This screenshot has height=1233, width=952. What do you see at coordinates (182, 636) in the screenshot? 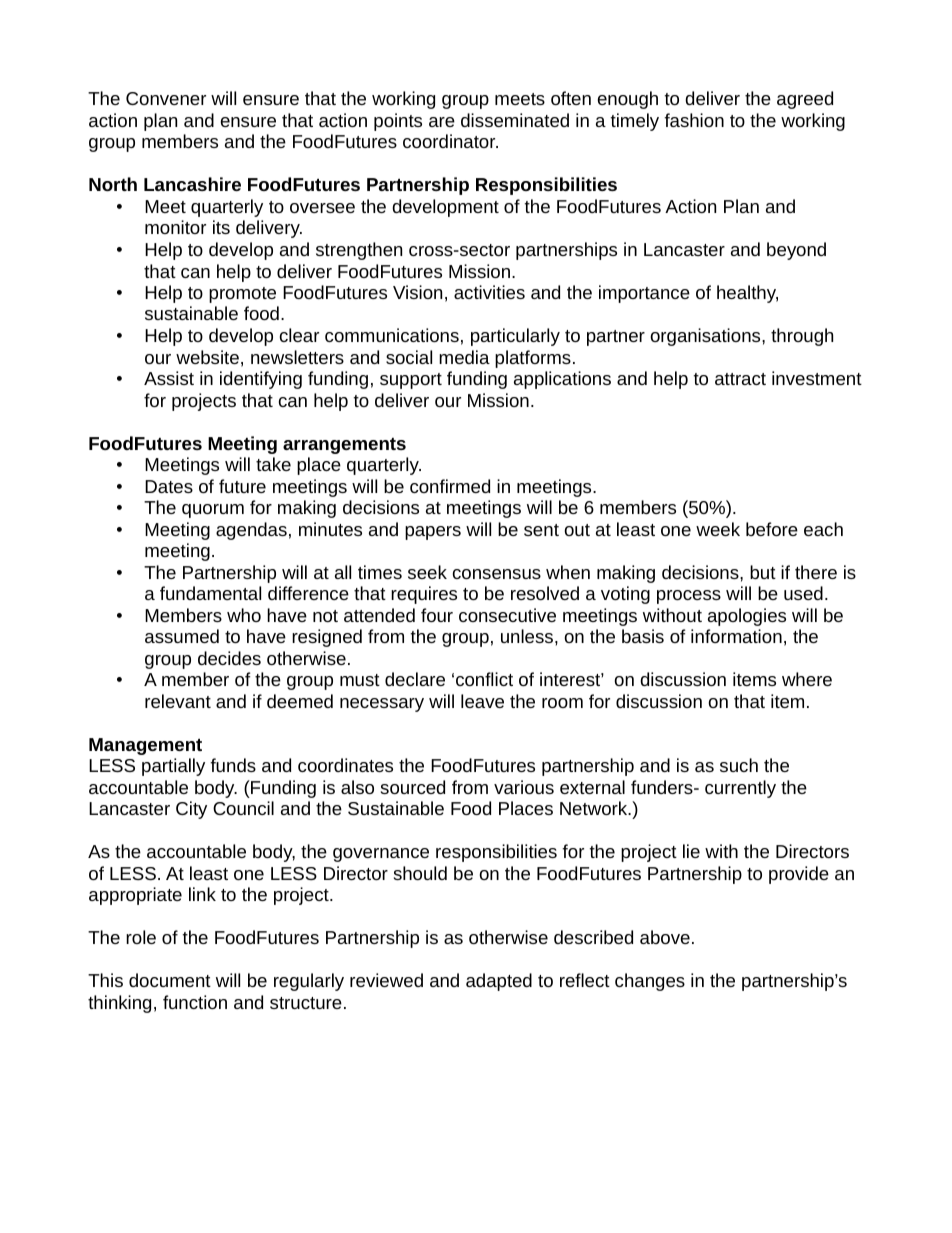
I see `assumed` at bounding box center [182, 636].
